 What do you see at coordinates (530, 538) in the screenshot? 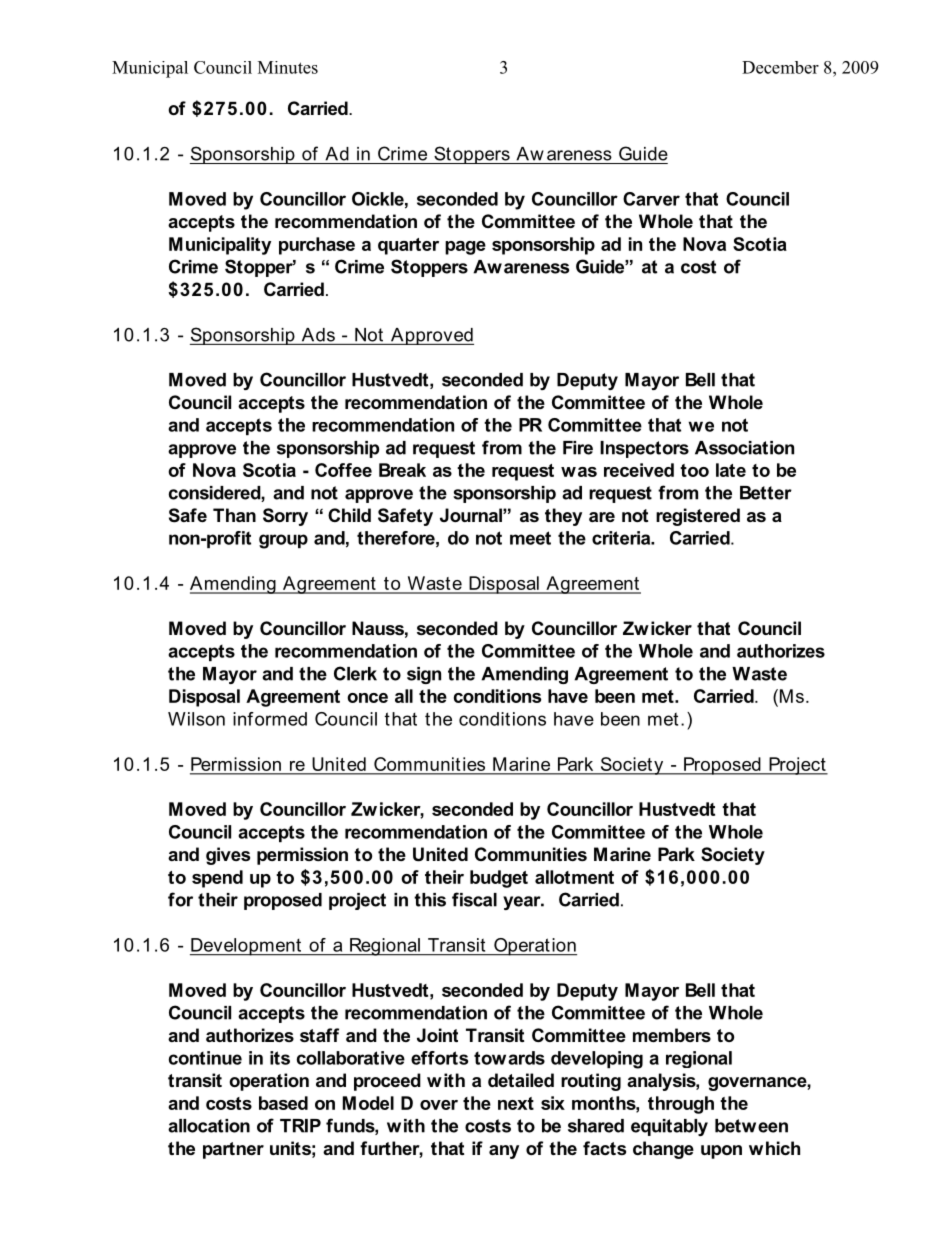
I see `meet` at bounding box center [530, 538].
